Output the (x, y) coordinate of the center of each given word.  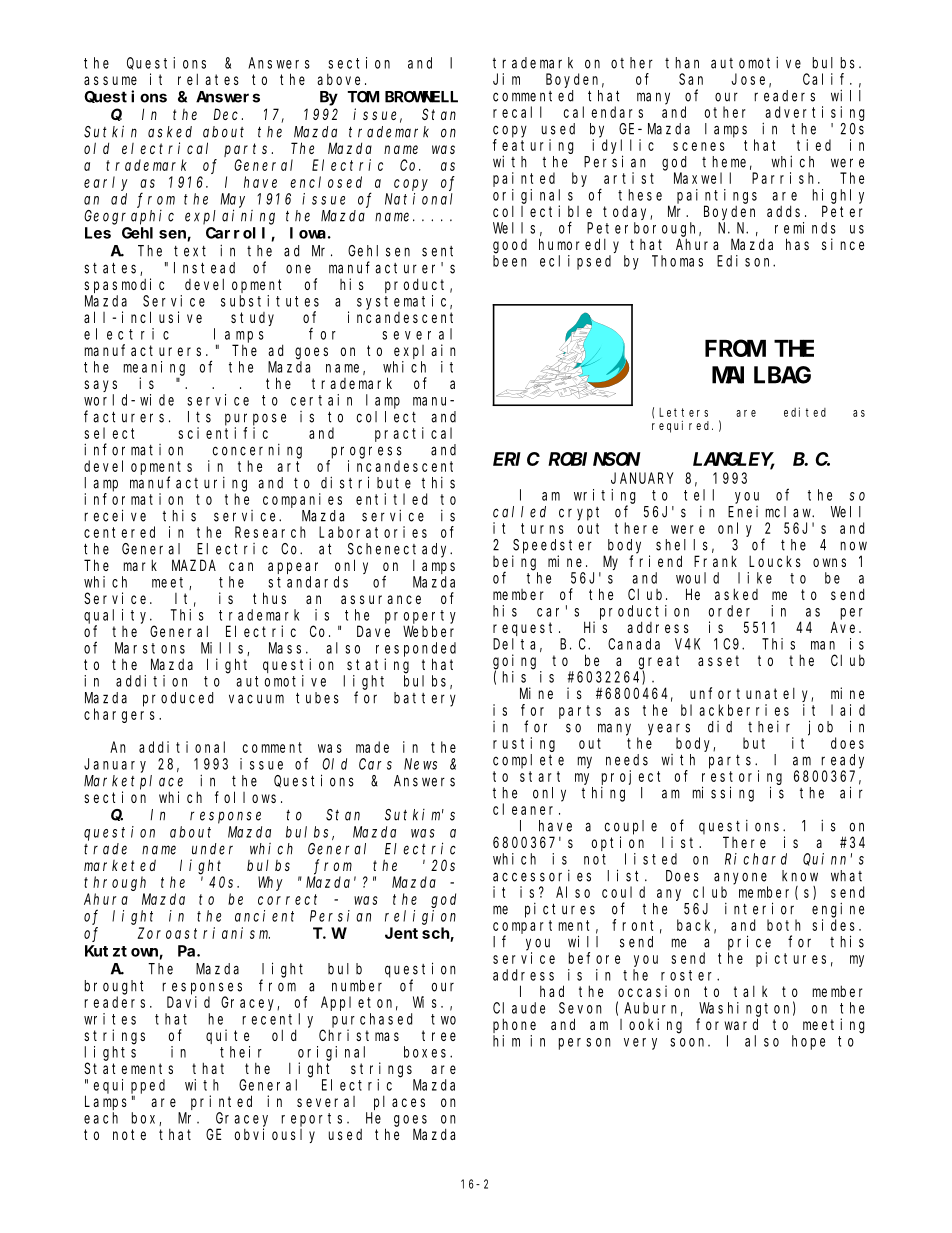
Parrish (785, 178)
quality (118, 616)
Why (270, 883)
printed (221, 1102)
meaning (154, 368)
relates (208, 79)
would (697, 578)
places (399, 1102)
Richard (756, 859)
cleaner (526, 809)
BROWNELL (421, 97)
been (510, 261)
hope (808, 1042)
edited (805, 412)
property (420, 617)
